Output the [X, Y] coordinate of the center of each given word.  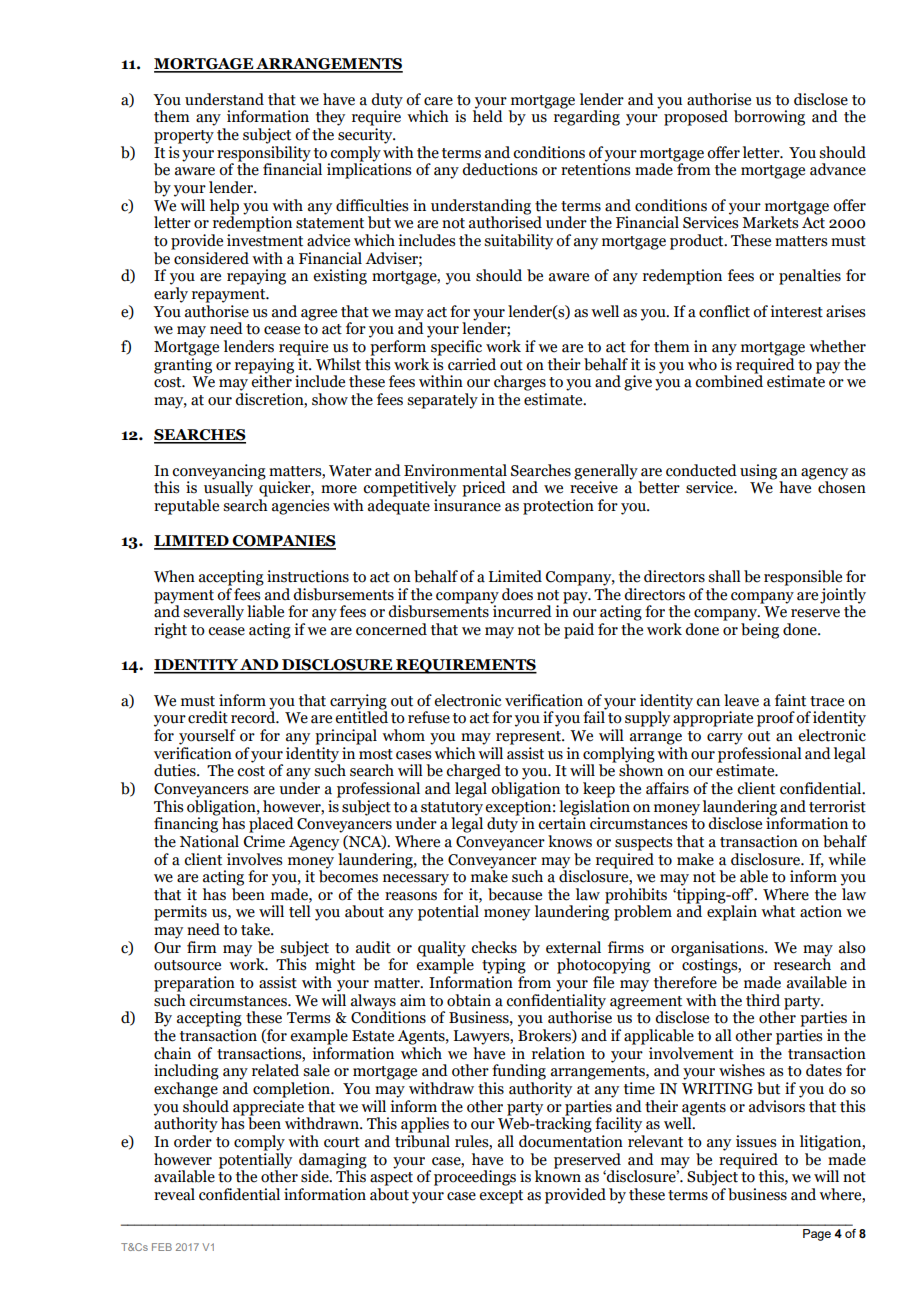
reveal [174, 1194]
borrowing [769, 118]
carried [472, 364]
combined [729, 380]
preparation [194, 984]
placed [271, 825]
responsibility [264, 155]
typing [504, 966]
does [517, 594]
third [763, 1000]
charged [473, 772]
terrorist [837, 806]
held [488, 115]
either [271, 380]
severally [213, 613]
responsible [803, 578]
